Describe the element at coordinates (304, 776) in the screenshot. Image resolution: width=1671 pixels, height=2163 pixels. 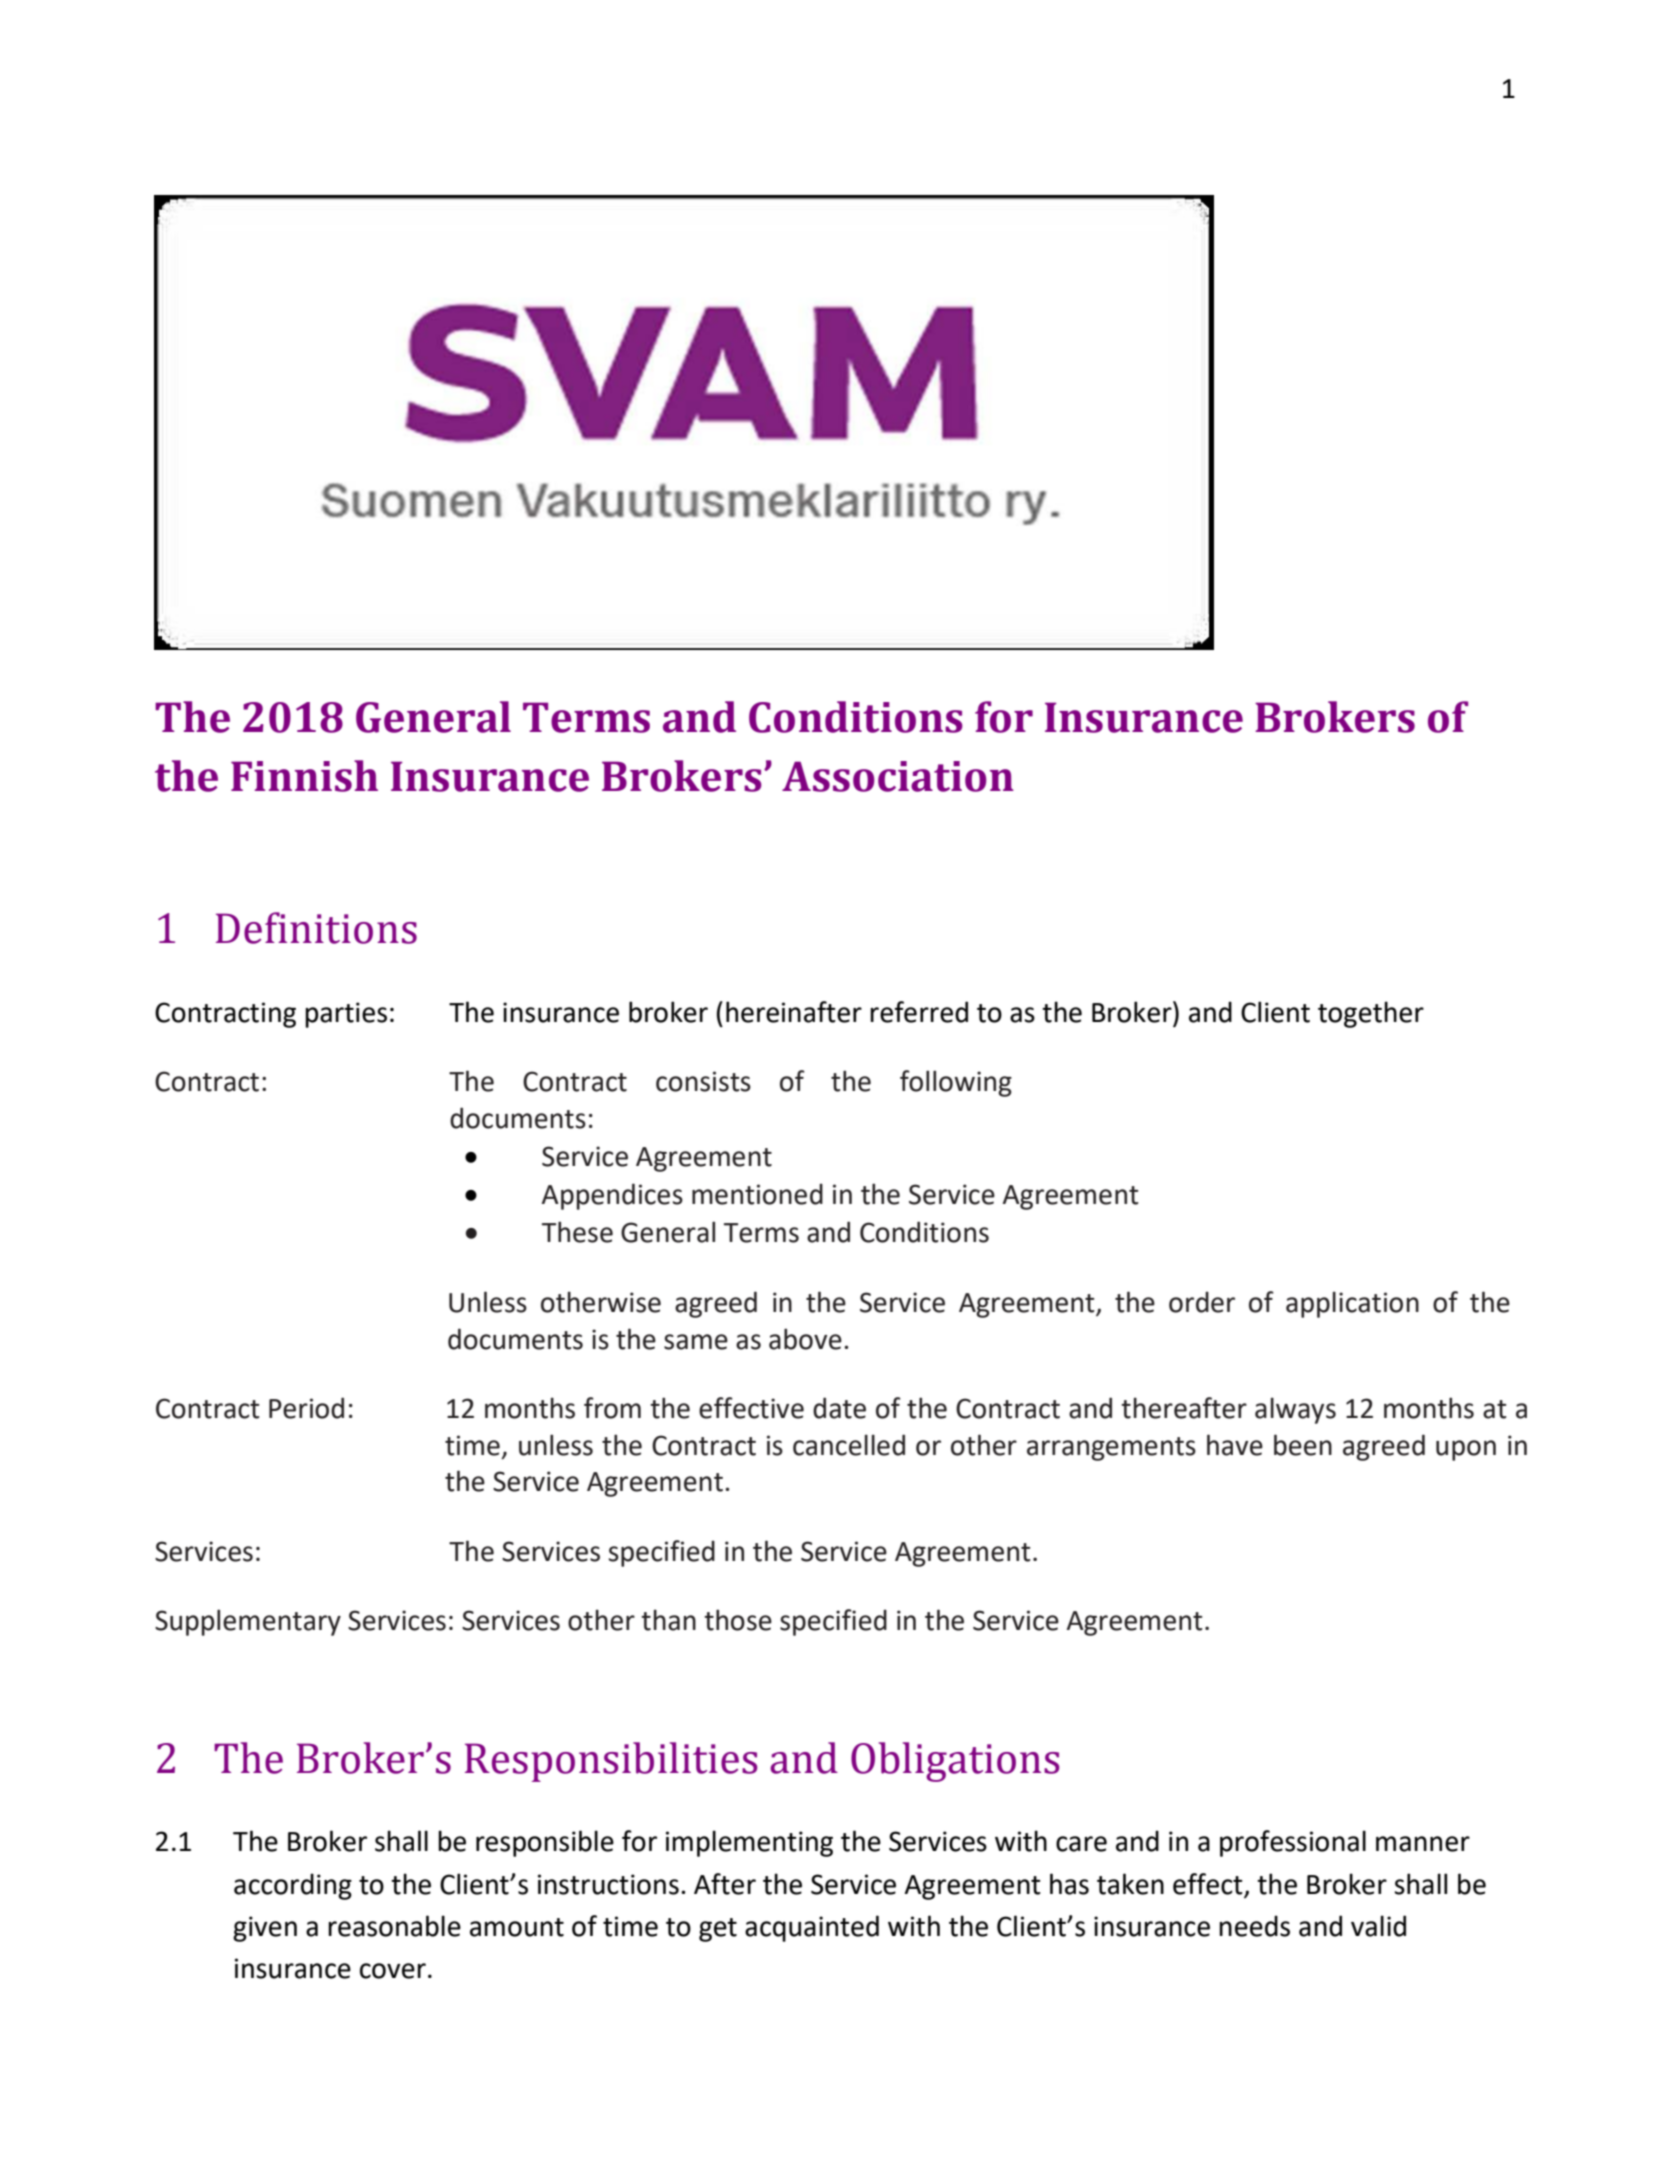
I see `Finnish` at that location.
